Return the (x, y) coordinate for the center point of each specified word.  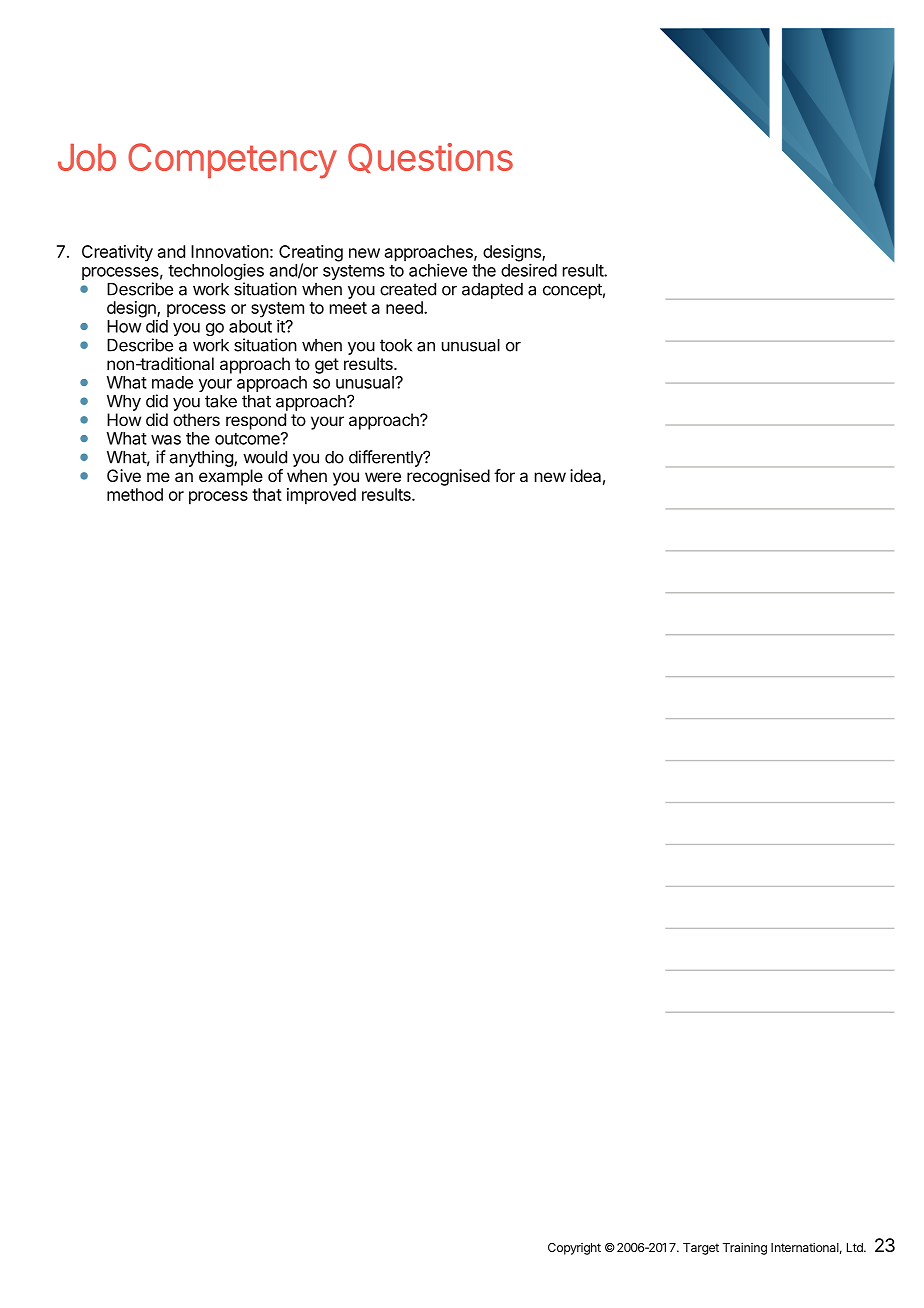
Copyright (574, 1249)
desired (529, 270)
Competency (232, 161)
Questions (430, 158)
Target (701, 1249)
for (504, 475)
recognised (448, 477)
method (135, 494)
